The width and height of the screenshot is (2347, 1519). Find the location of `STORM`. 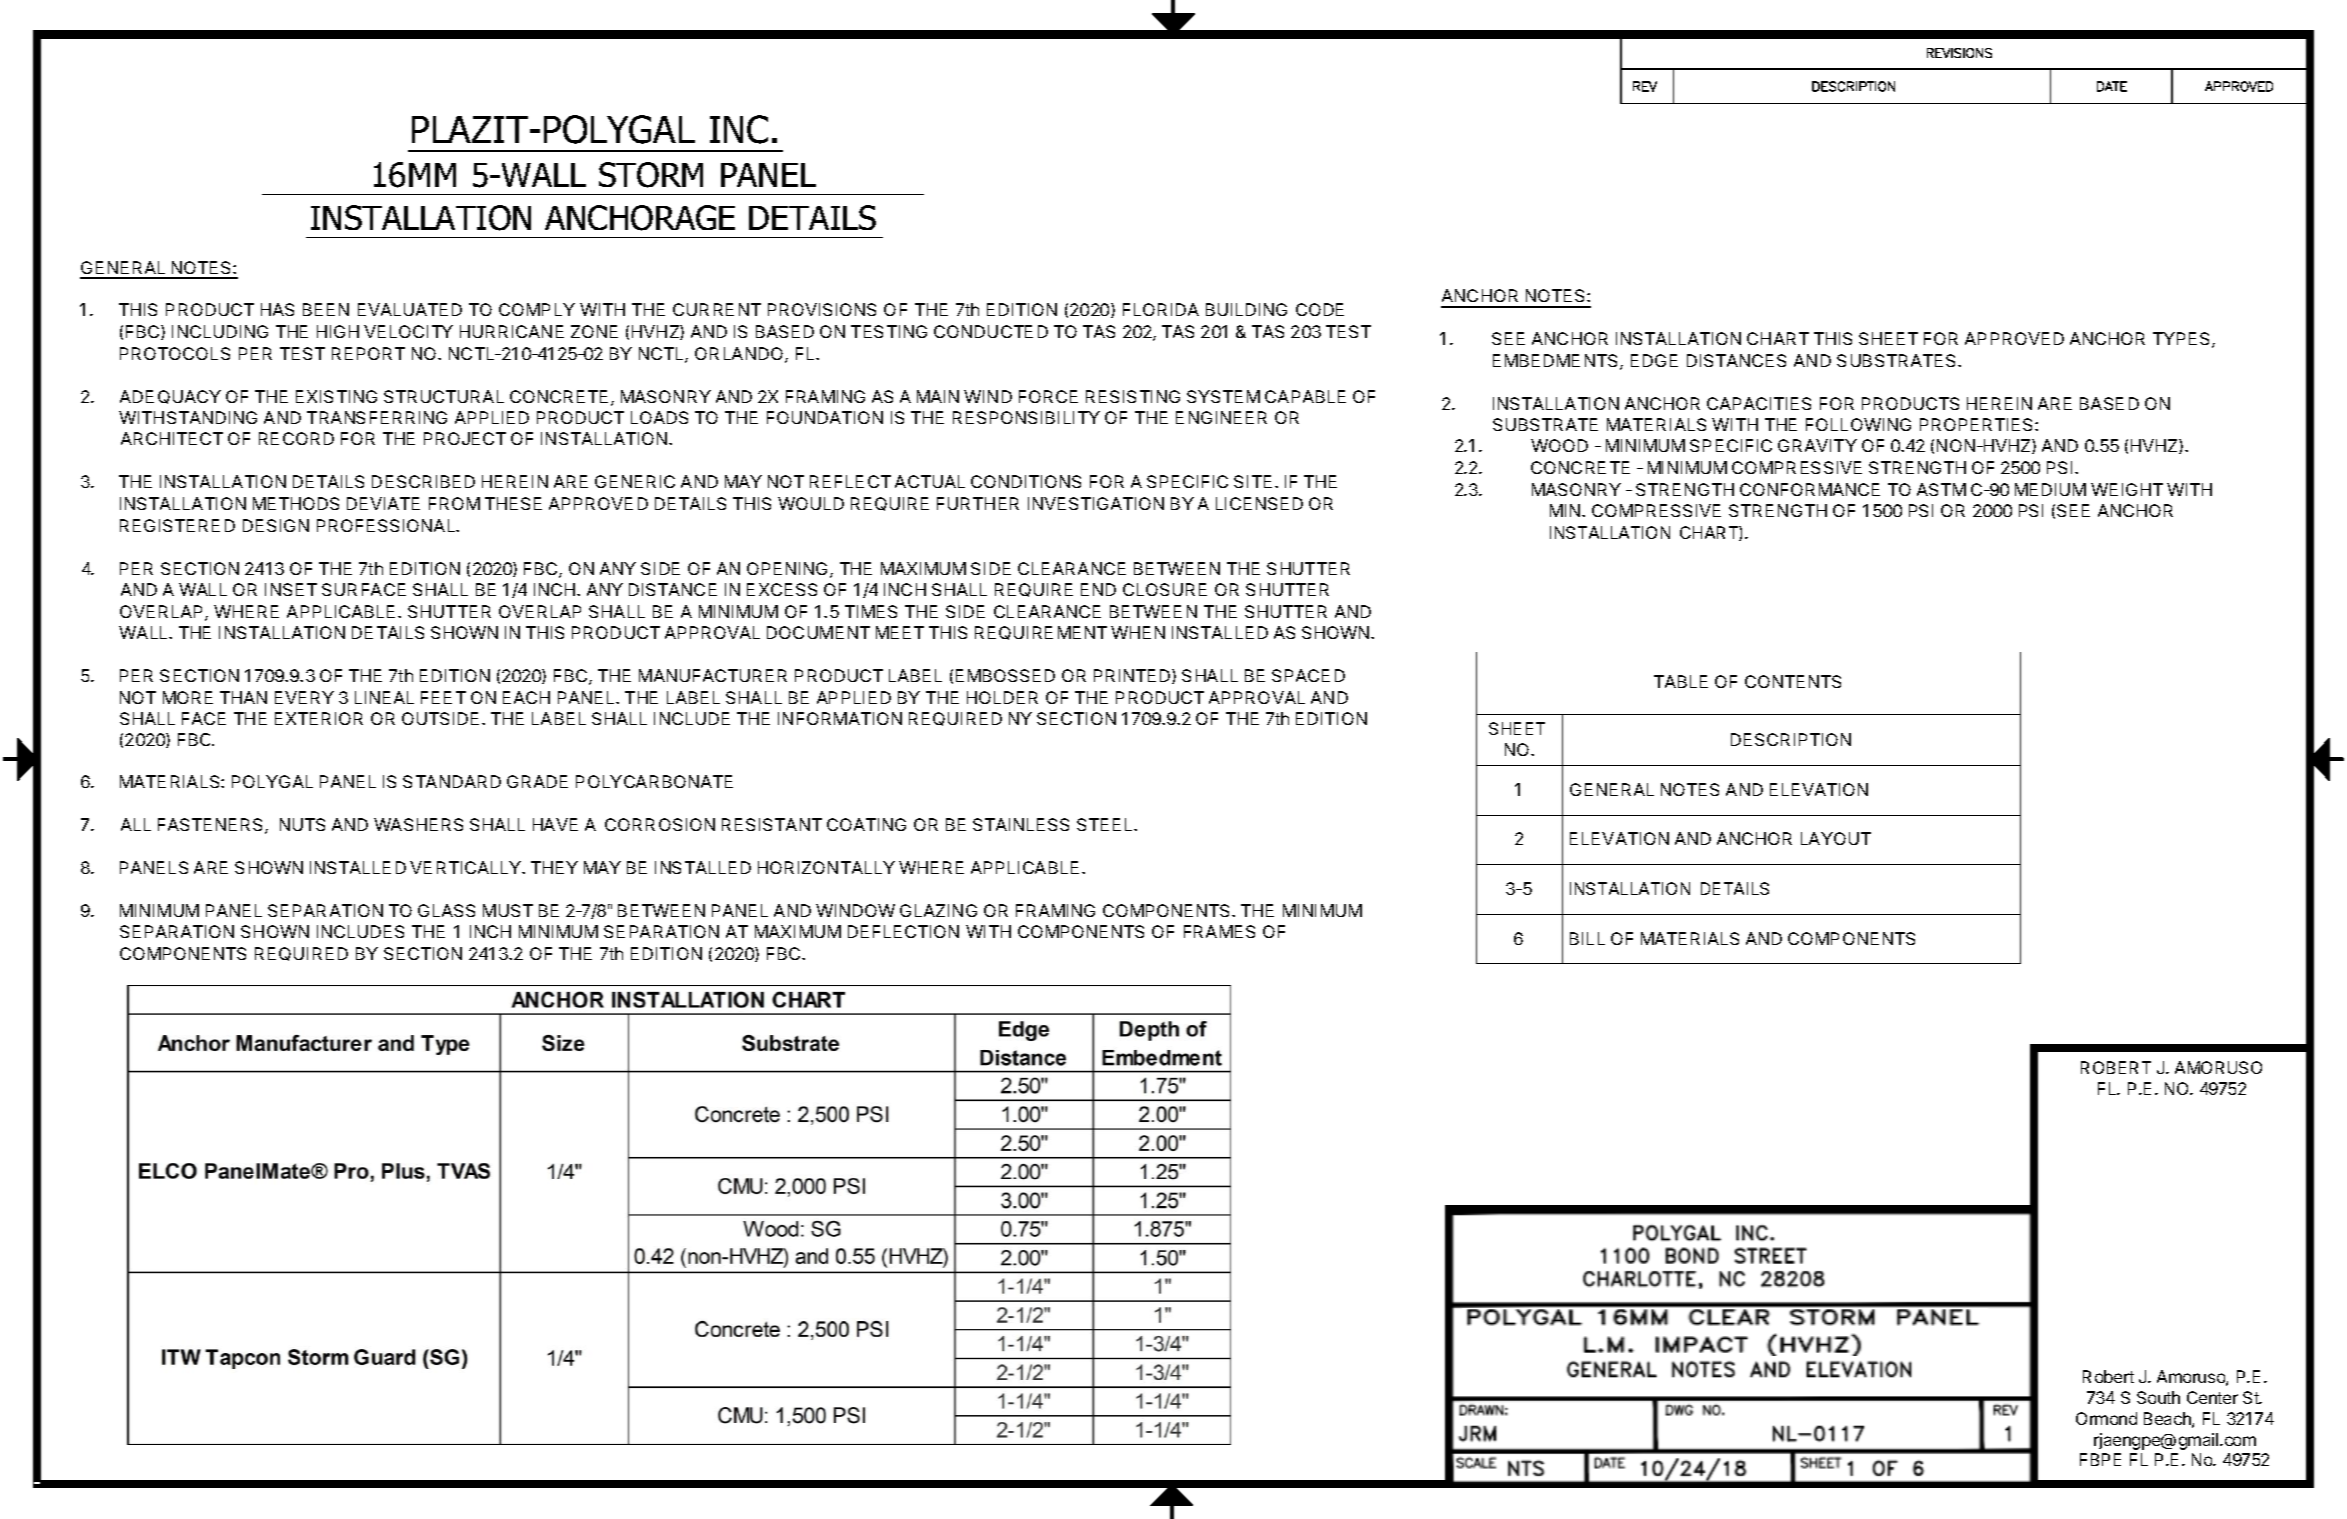

STORM is located at coordinates (651, 175).
